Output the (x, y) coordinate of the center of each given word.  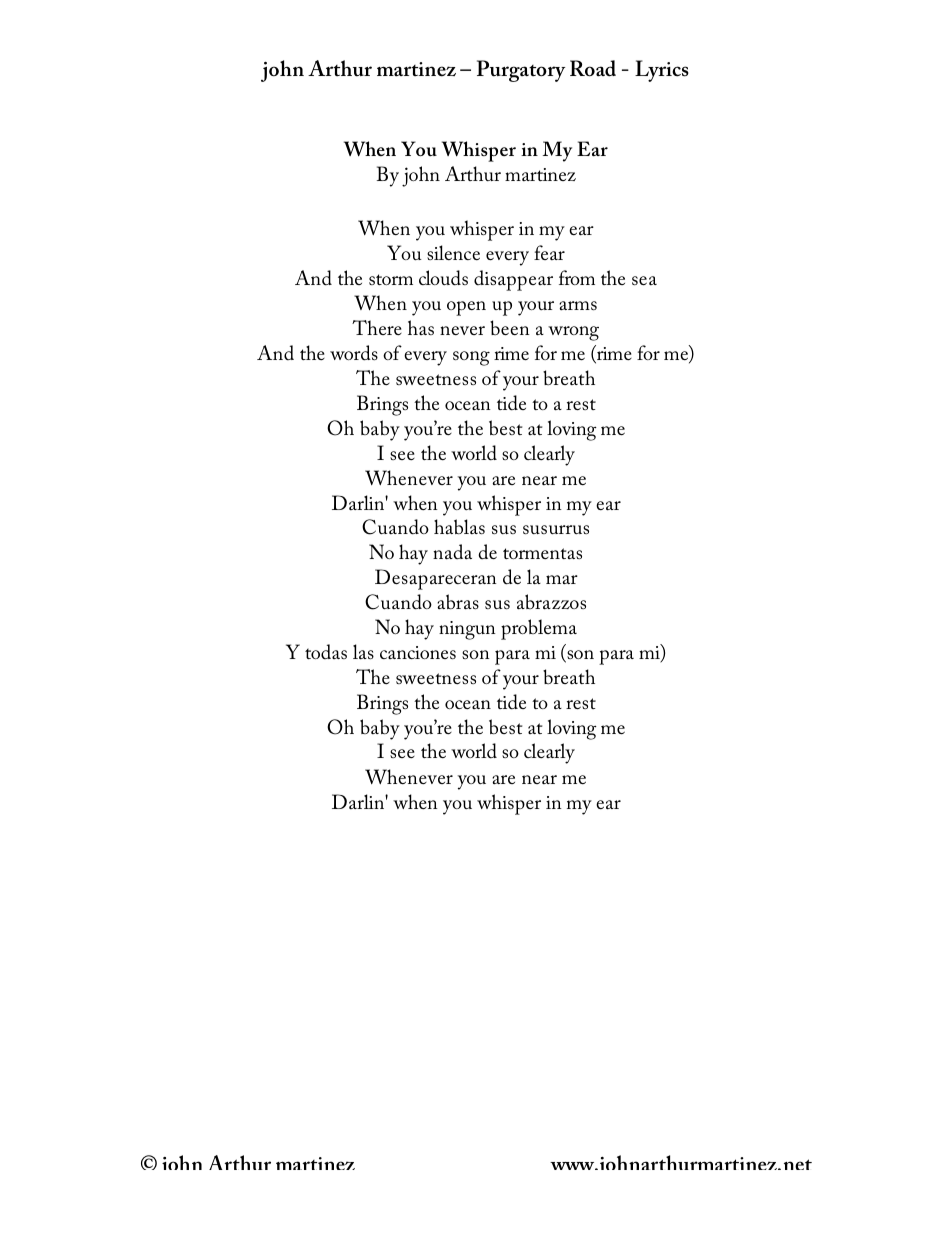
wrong (573, 333)
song (471, 358)
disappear (513, 280)
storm (391, 279)
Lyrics (662, 71)
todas (326, 651)
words (354, 353)
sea (644, 281)
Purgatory (521, 71)
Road (593, 68)
